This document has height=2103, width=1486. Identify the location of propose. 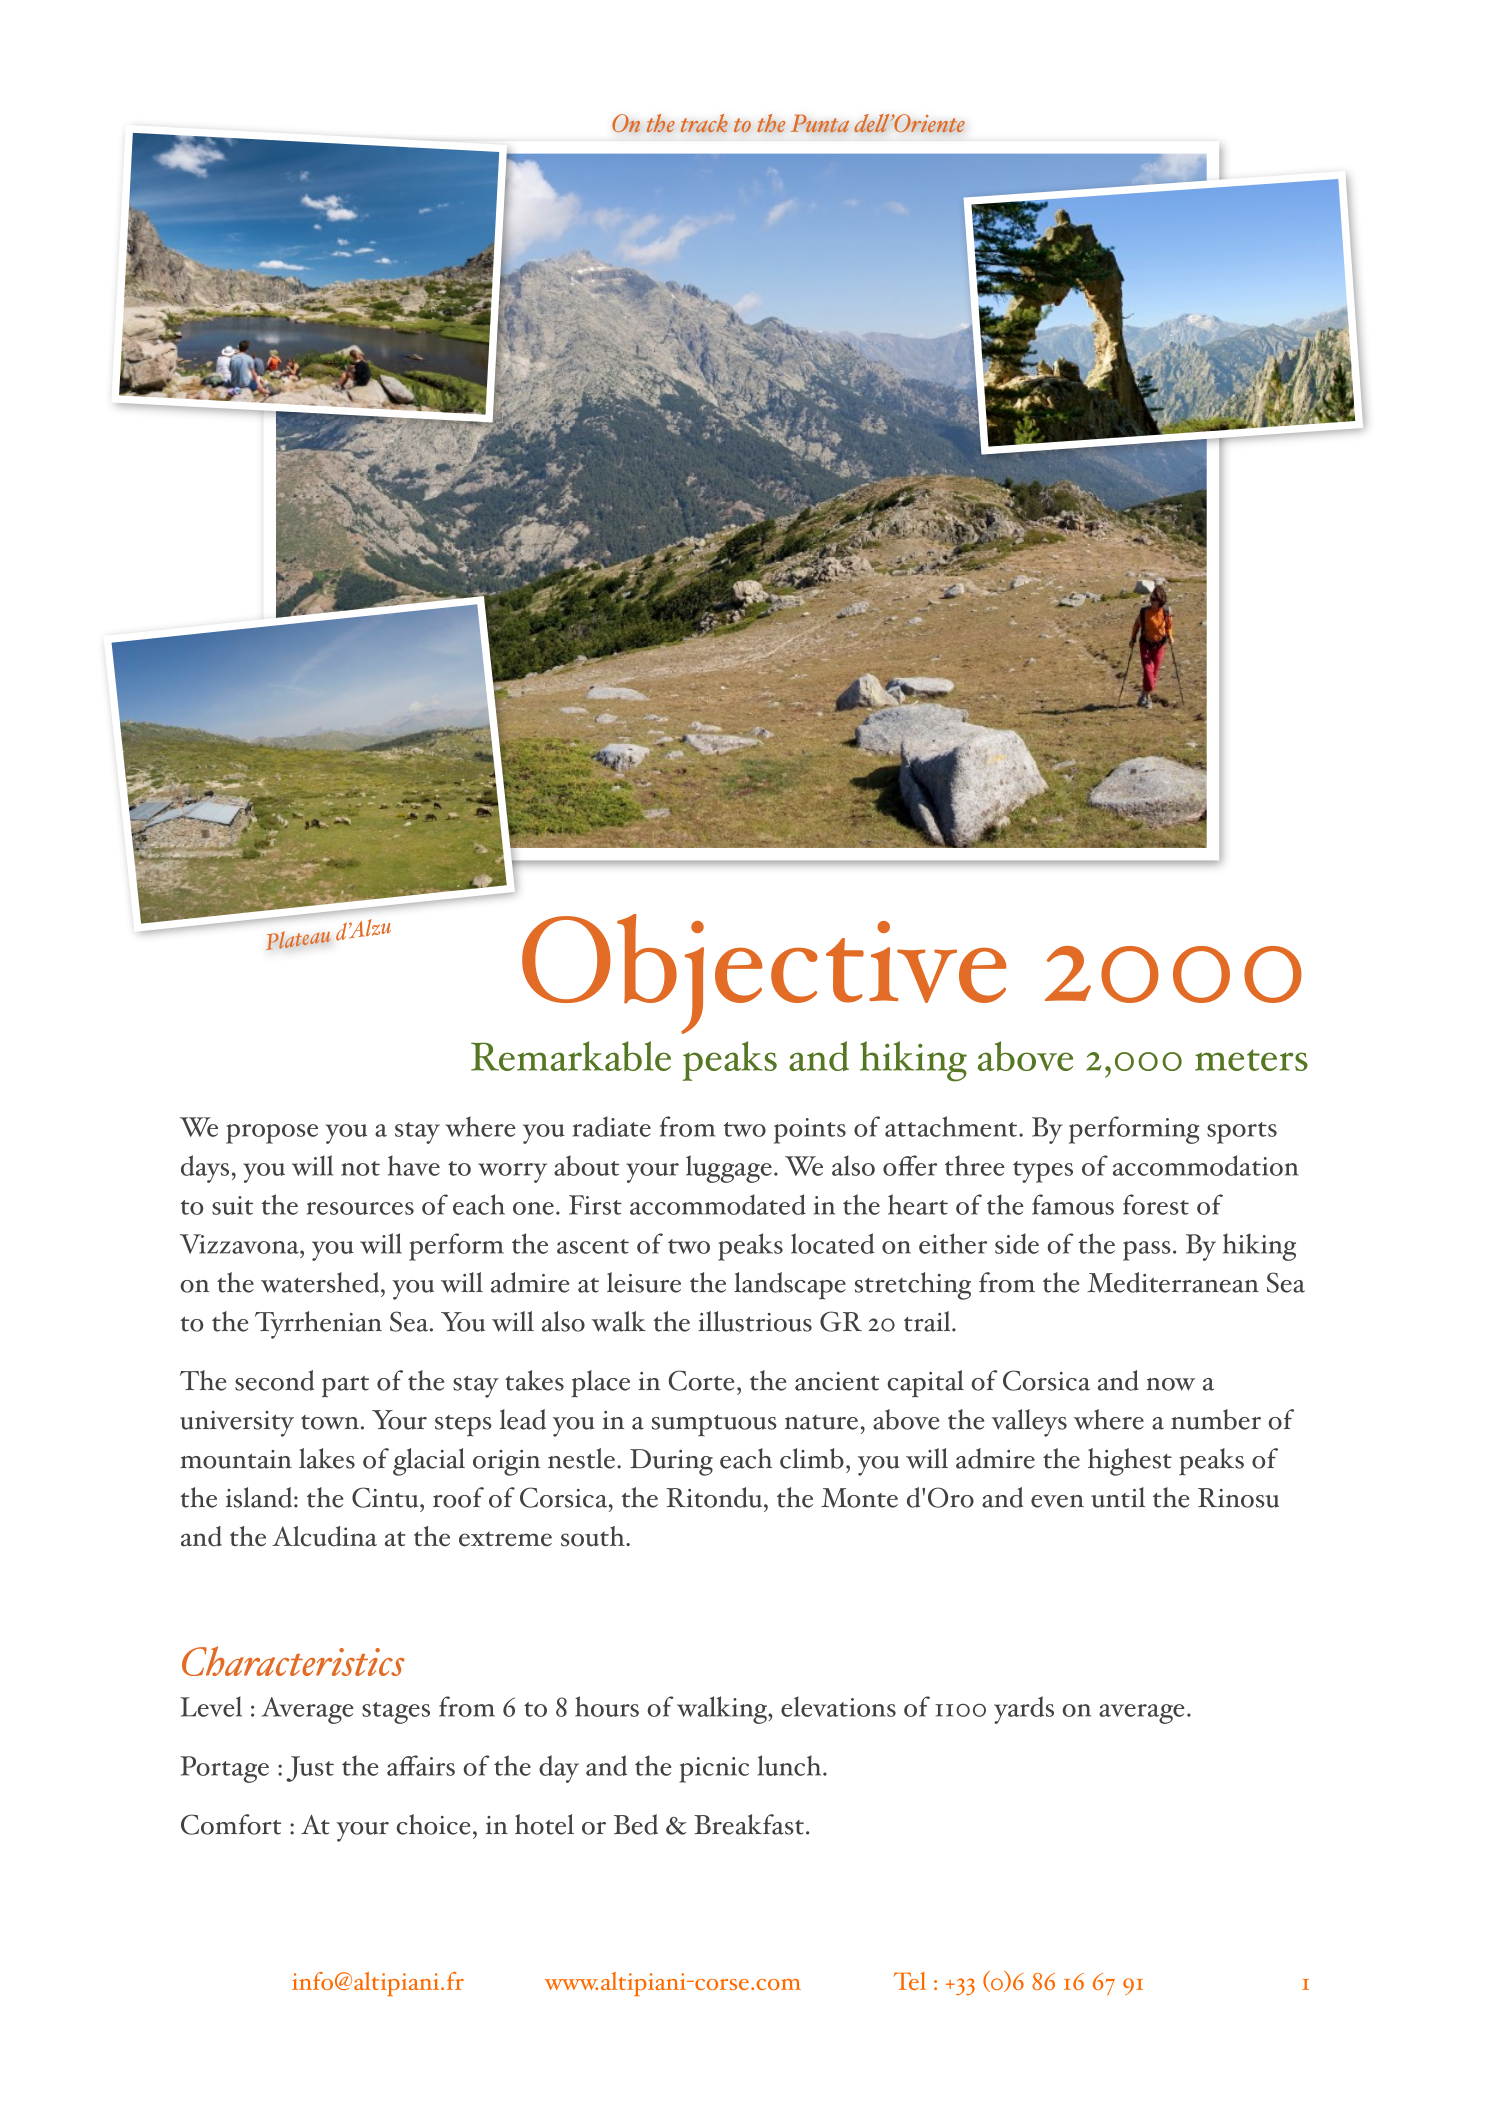
(272, 1134).
